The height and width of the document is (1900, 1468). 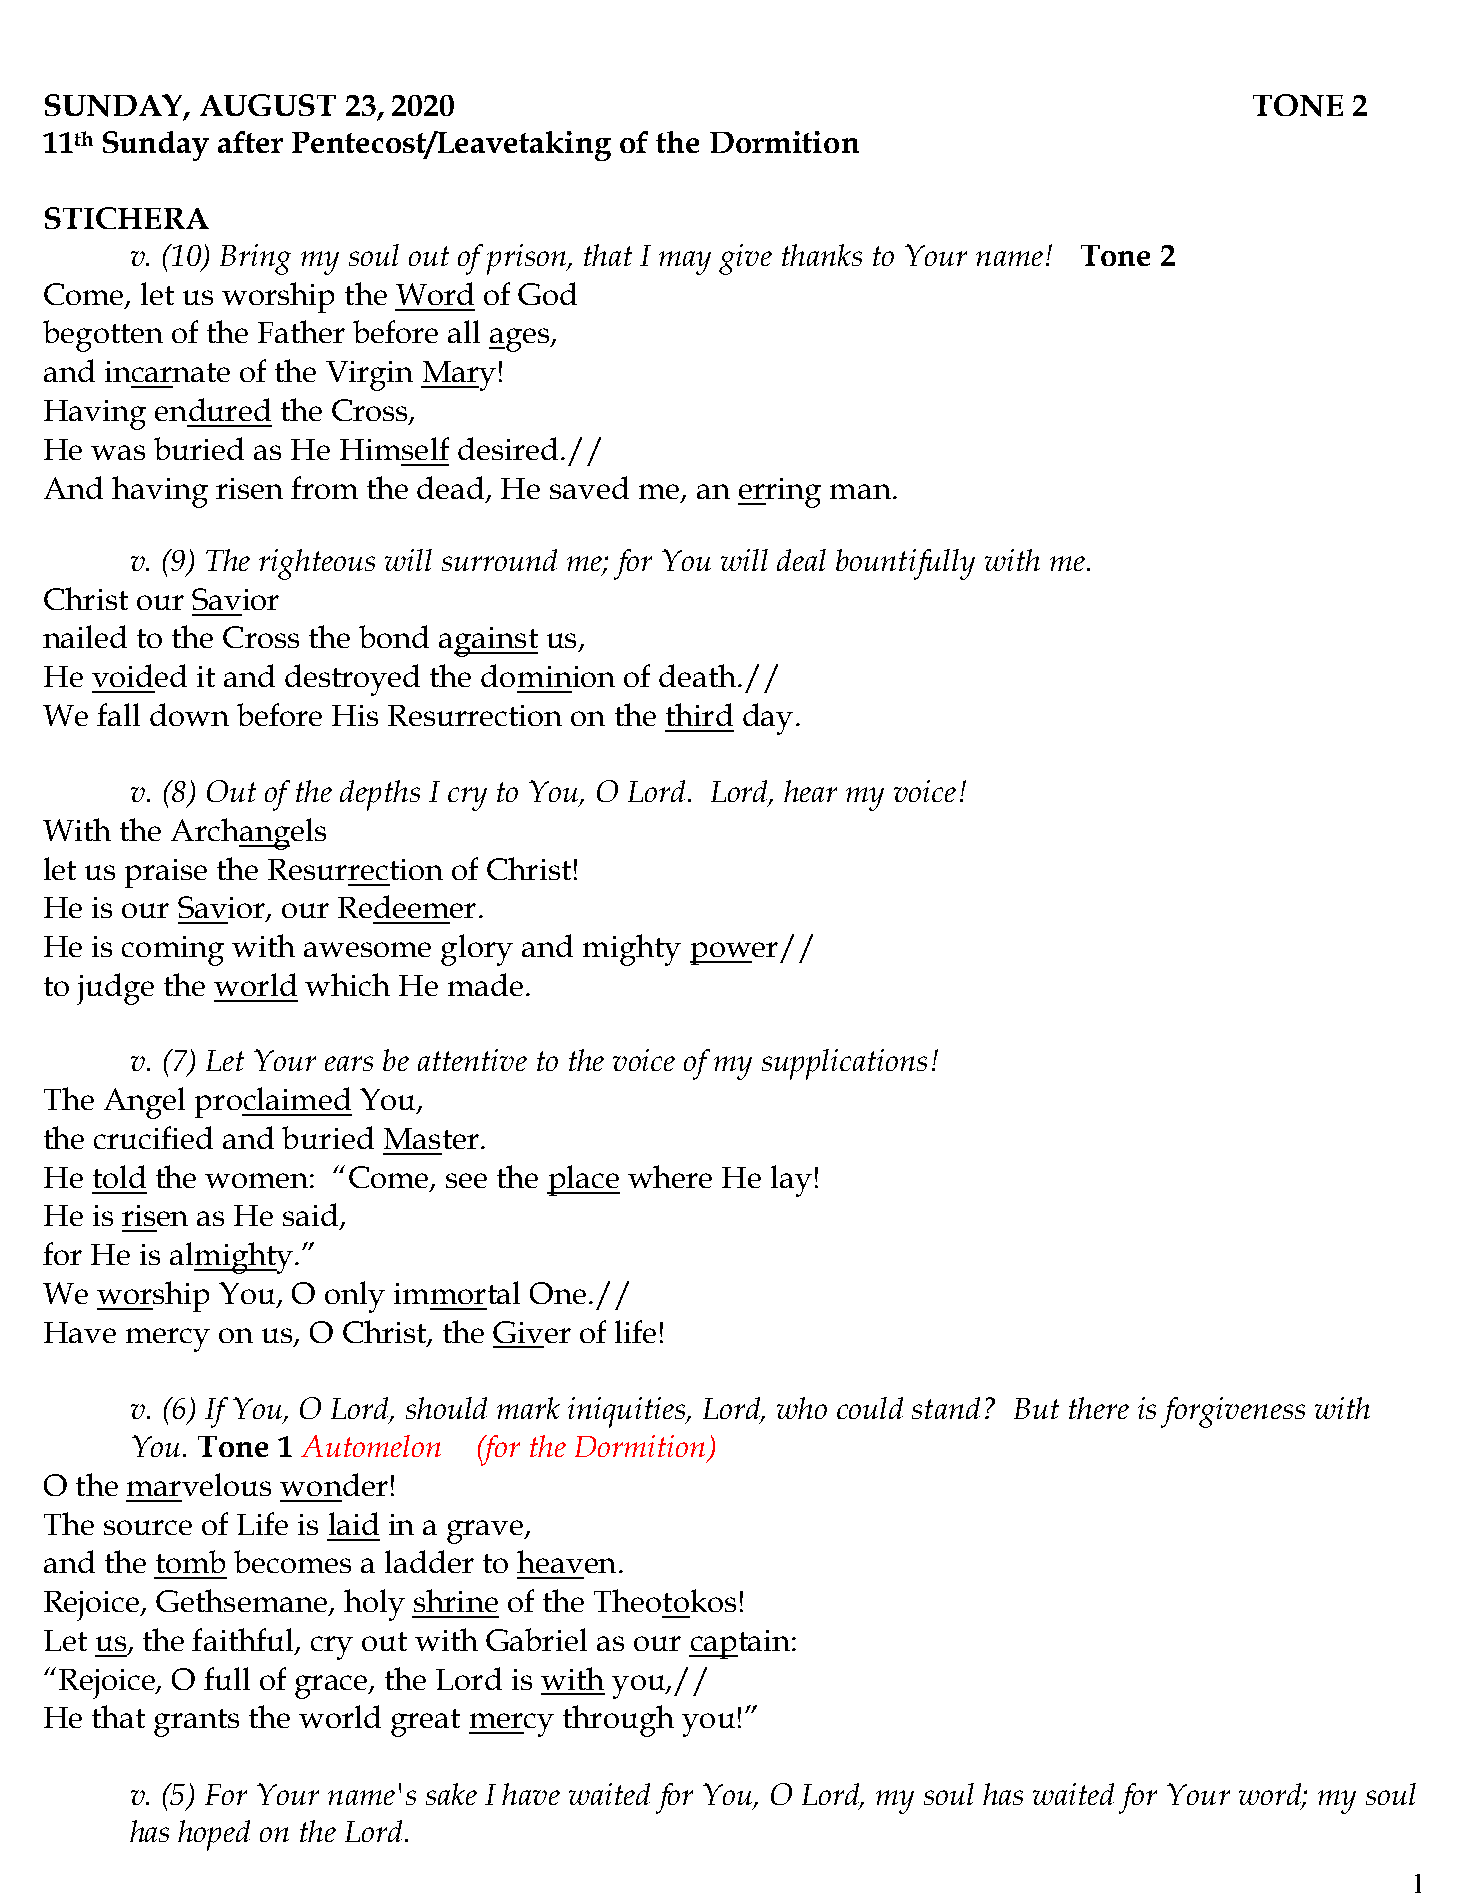 What do you see at coordinates (250, 142) in the document?
I see `after` at bounding box center [250, 142].
